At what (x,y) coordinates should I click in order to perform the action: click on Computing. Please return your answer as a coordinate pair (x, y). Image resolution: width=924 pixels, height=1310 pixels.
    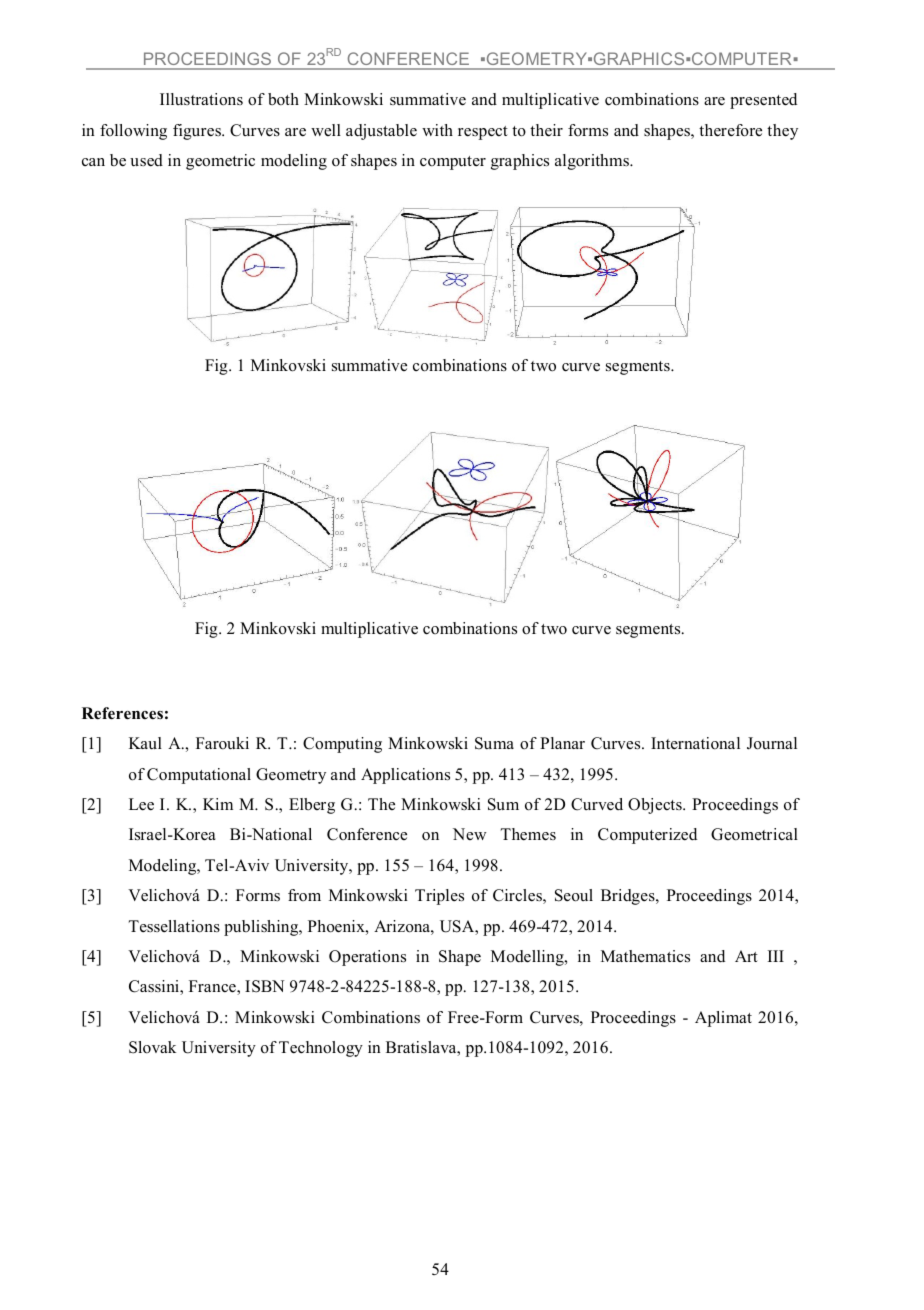
    Looking at the image, I should click on (342, 745).
